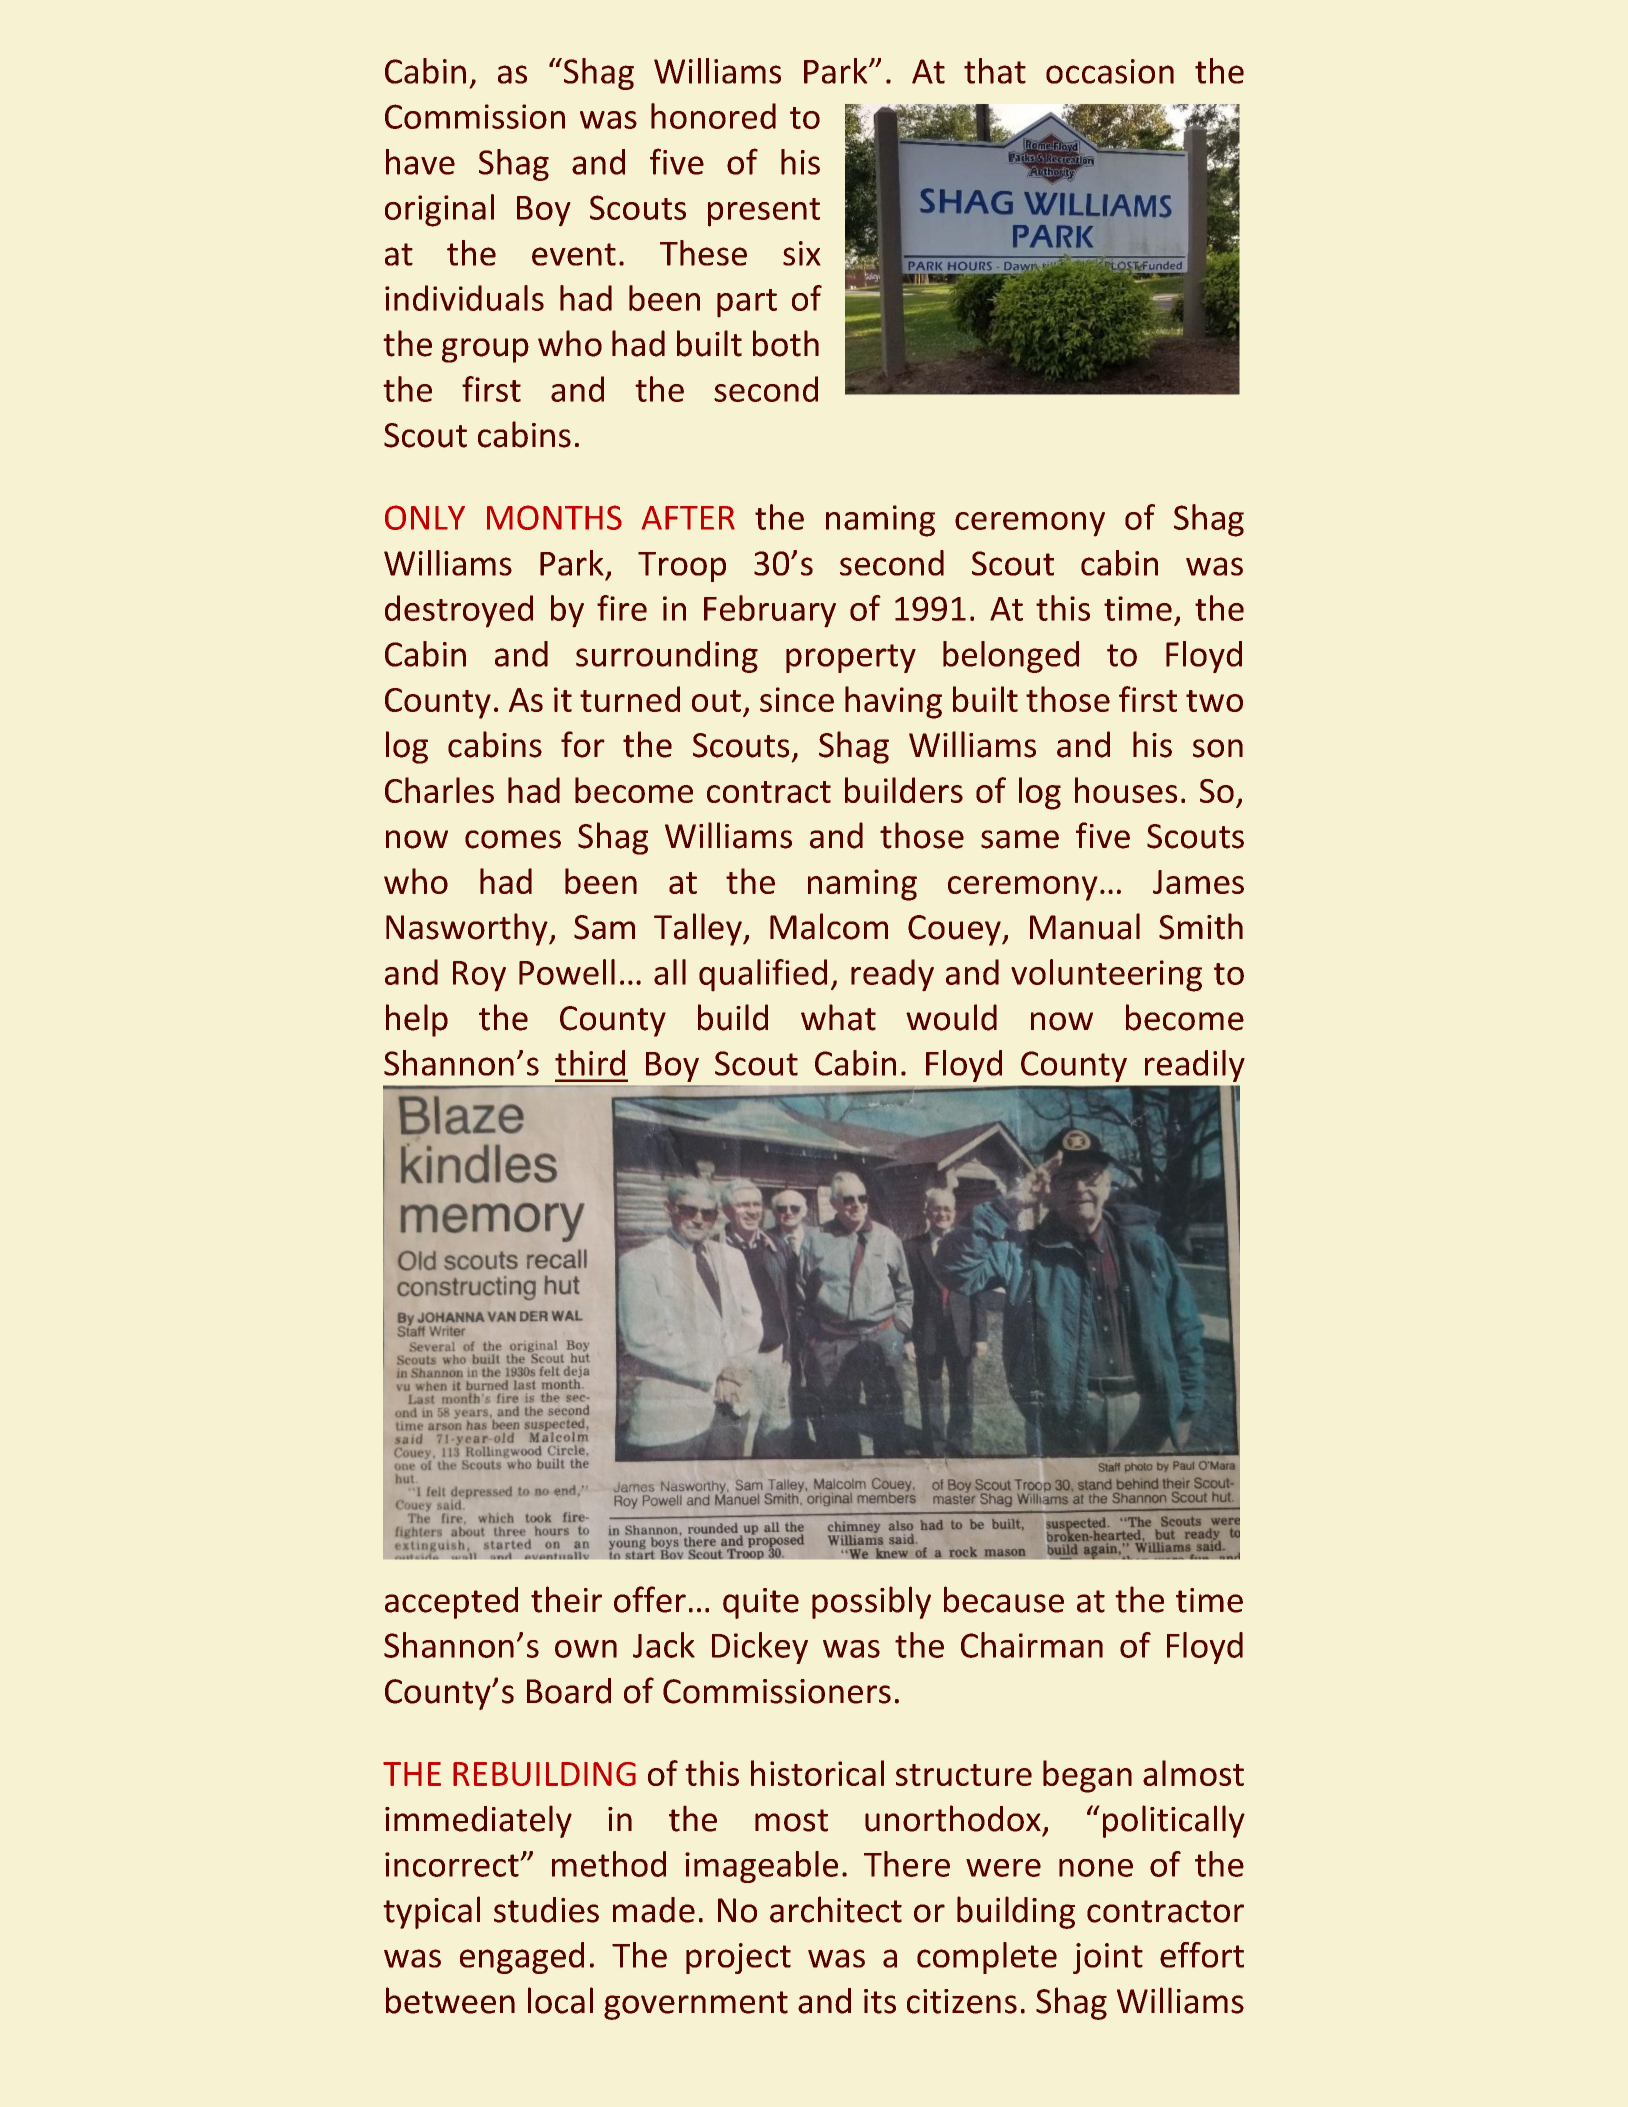 Image resolution: width=1628 pixels, height=2107 pixels. Describe the element at coordinates (459, 611) in the screenshot. I see `destroyed` at that location.
